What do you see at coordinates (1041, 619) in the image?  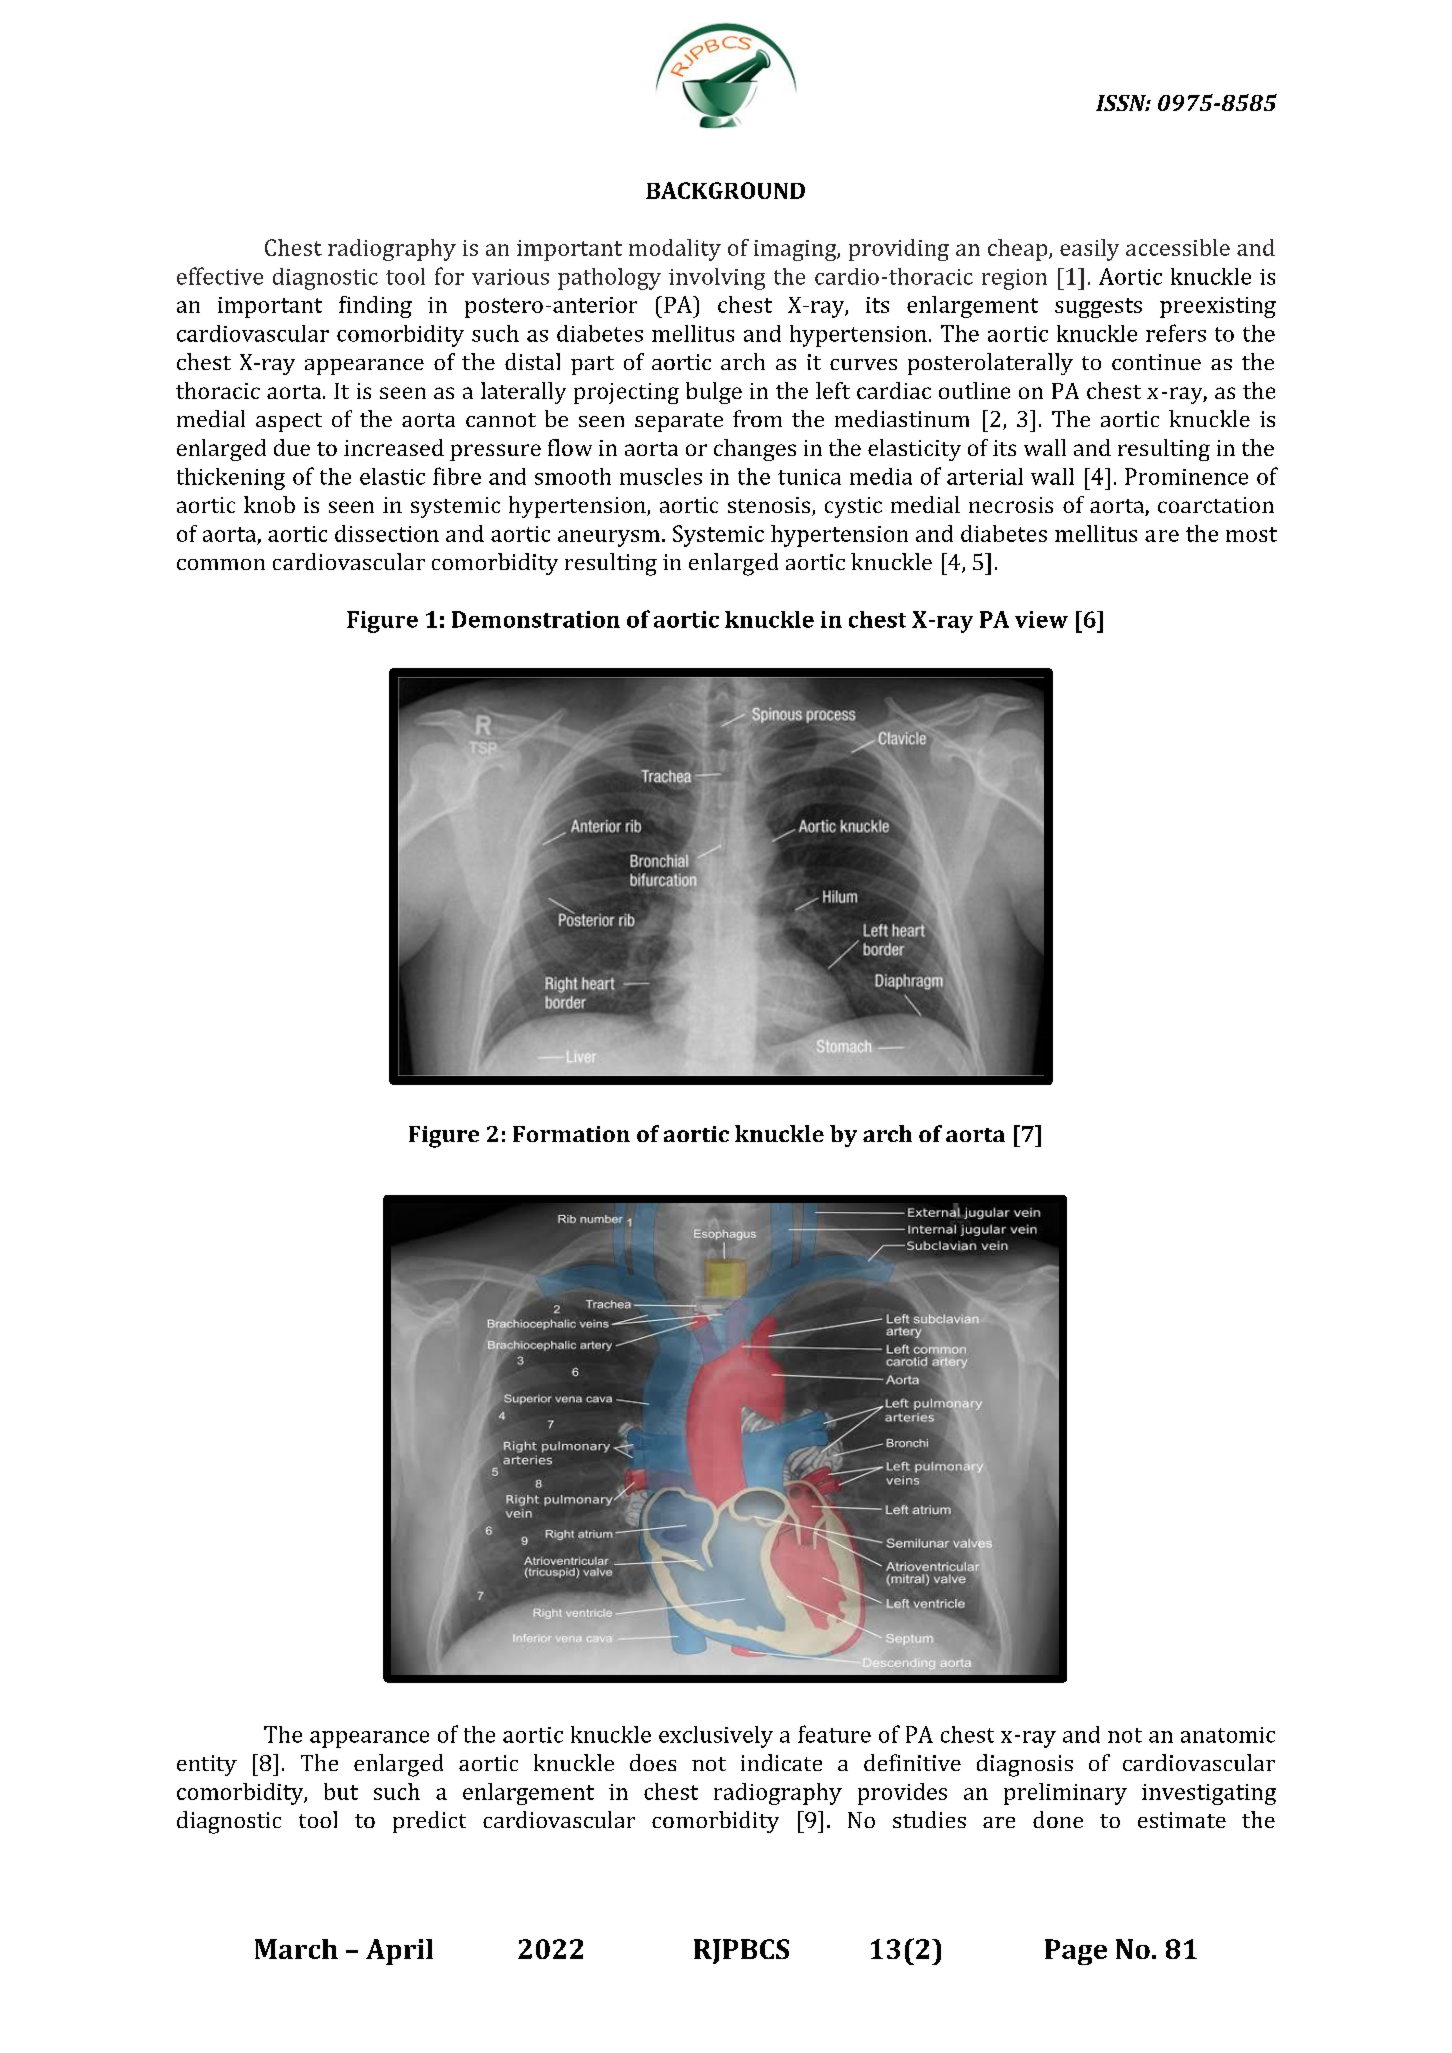 I see `view` at bounding box center [1041, 619].
